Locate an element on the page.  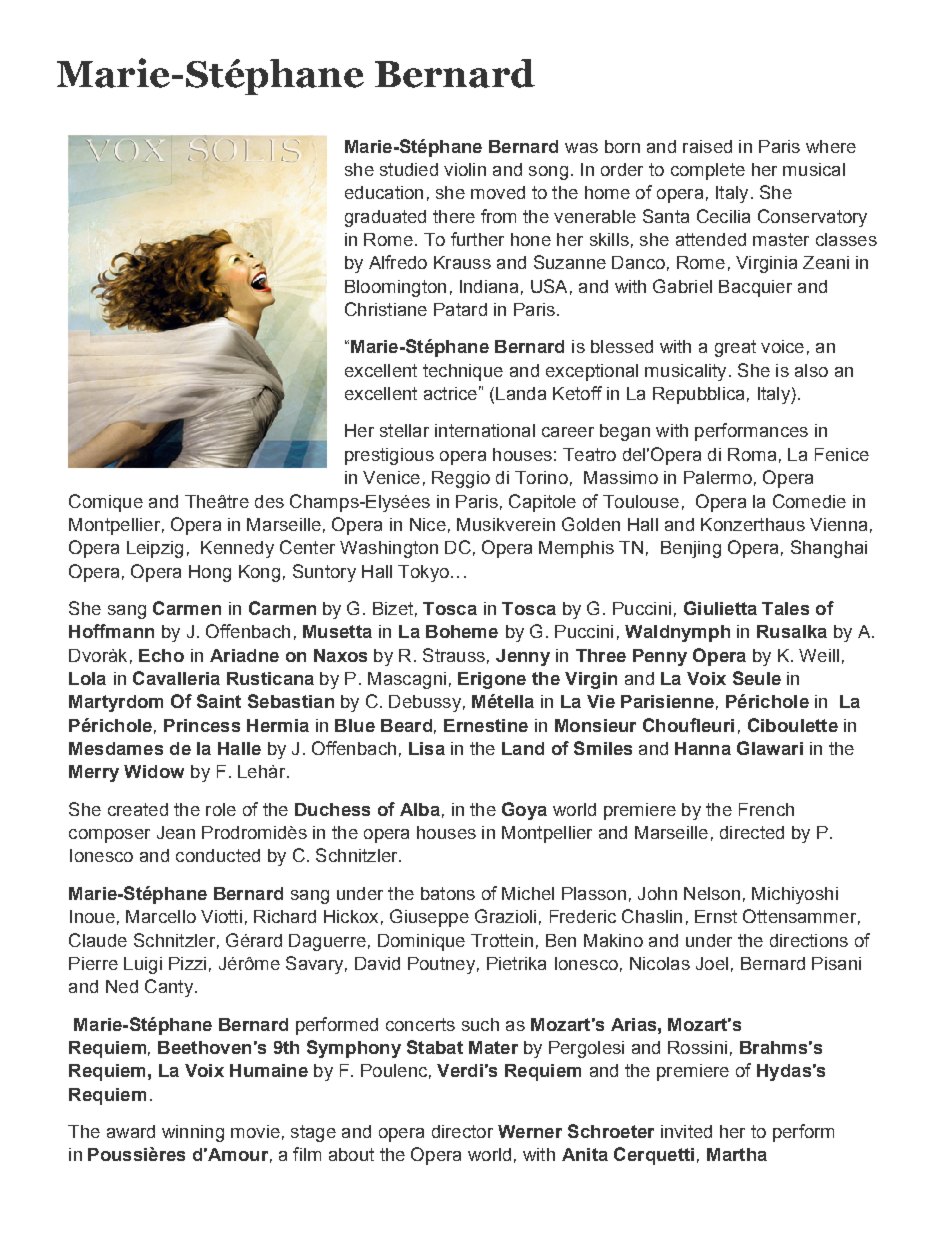
Weill is located at coordinates (819, 655).
